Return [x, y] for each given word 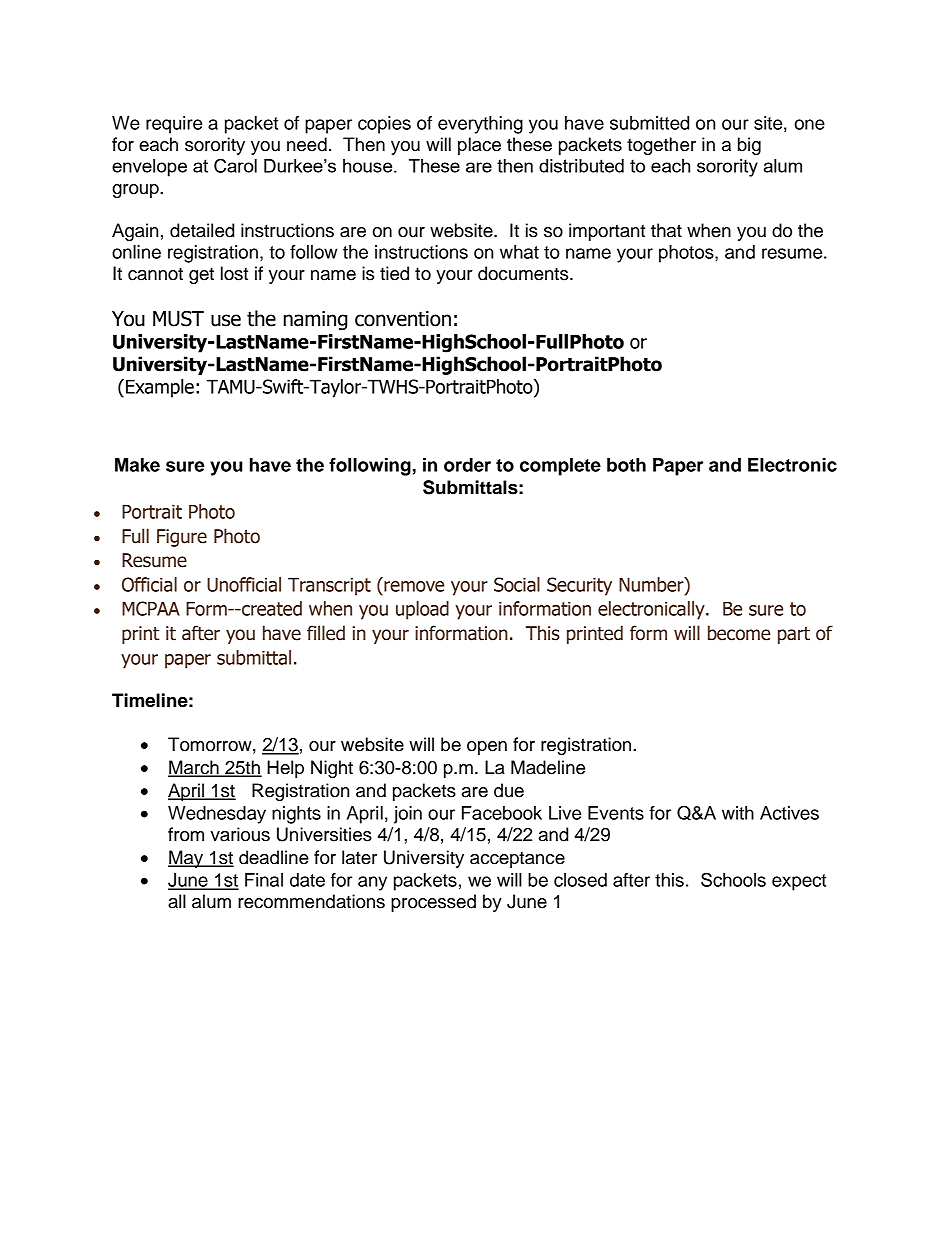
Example [160, 388]
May [186, 859]
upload [422, 610]
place [479, 146]
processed [433, 903]
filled [326, 633]
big [749, 146]
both [626, 465]
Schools [733, 879]
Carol [235, 165]
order [467, 465]
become [739, 633]
